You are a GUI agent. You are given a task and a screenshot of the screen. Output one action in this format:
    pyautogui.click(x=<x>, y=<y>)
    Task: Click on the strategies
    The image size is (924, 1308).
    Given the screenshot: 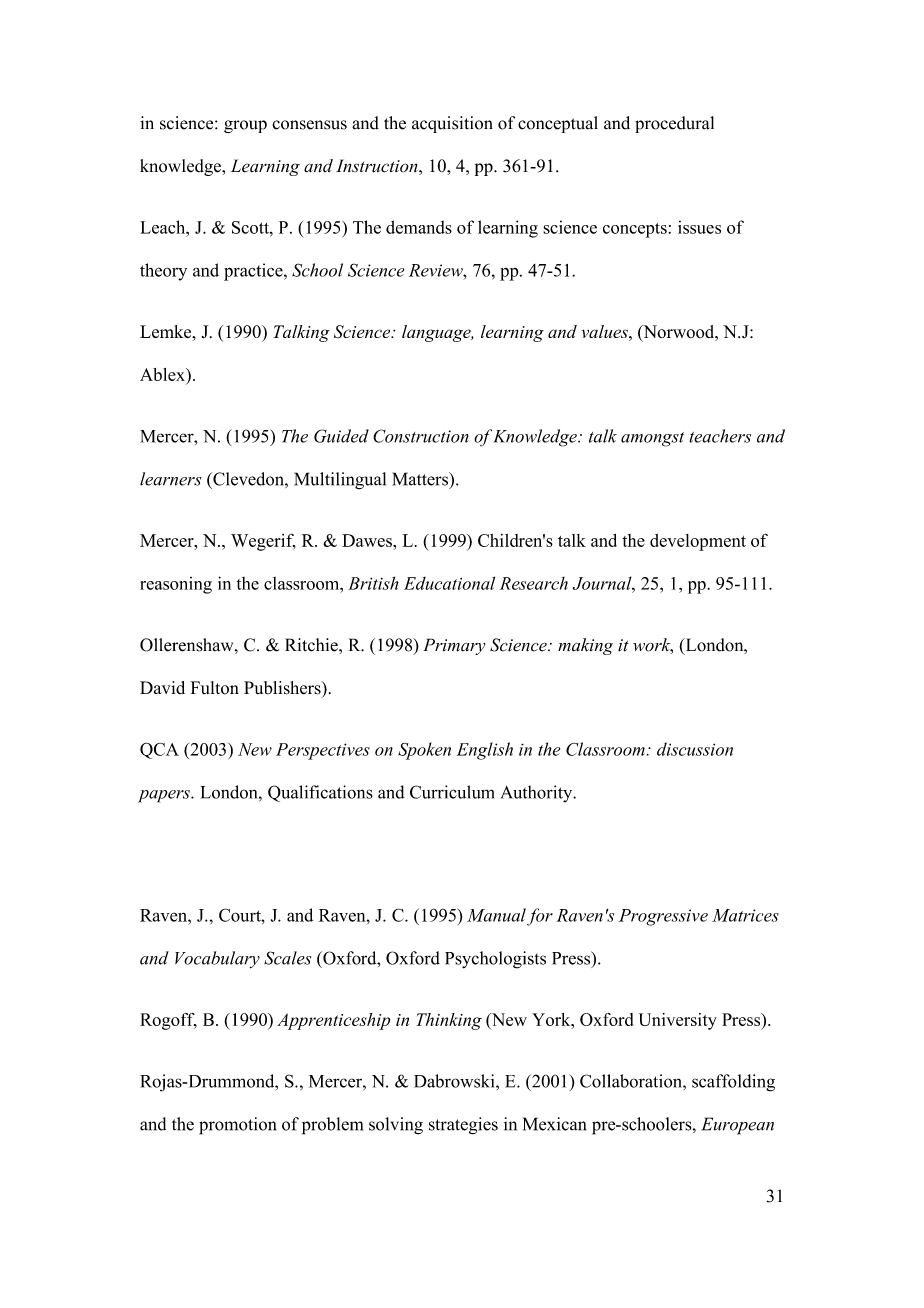 What is the action you would take?
    pyautogui.click(x=463, y=1126)
